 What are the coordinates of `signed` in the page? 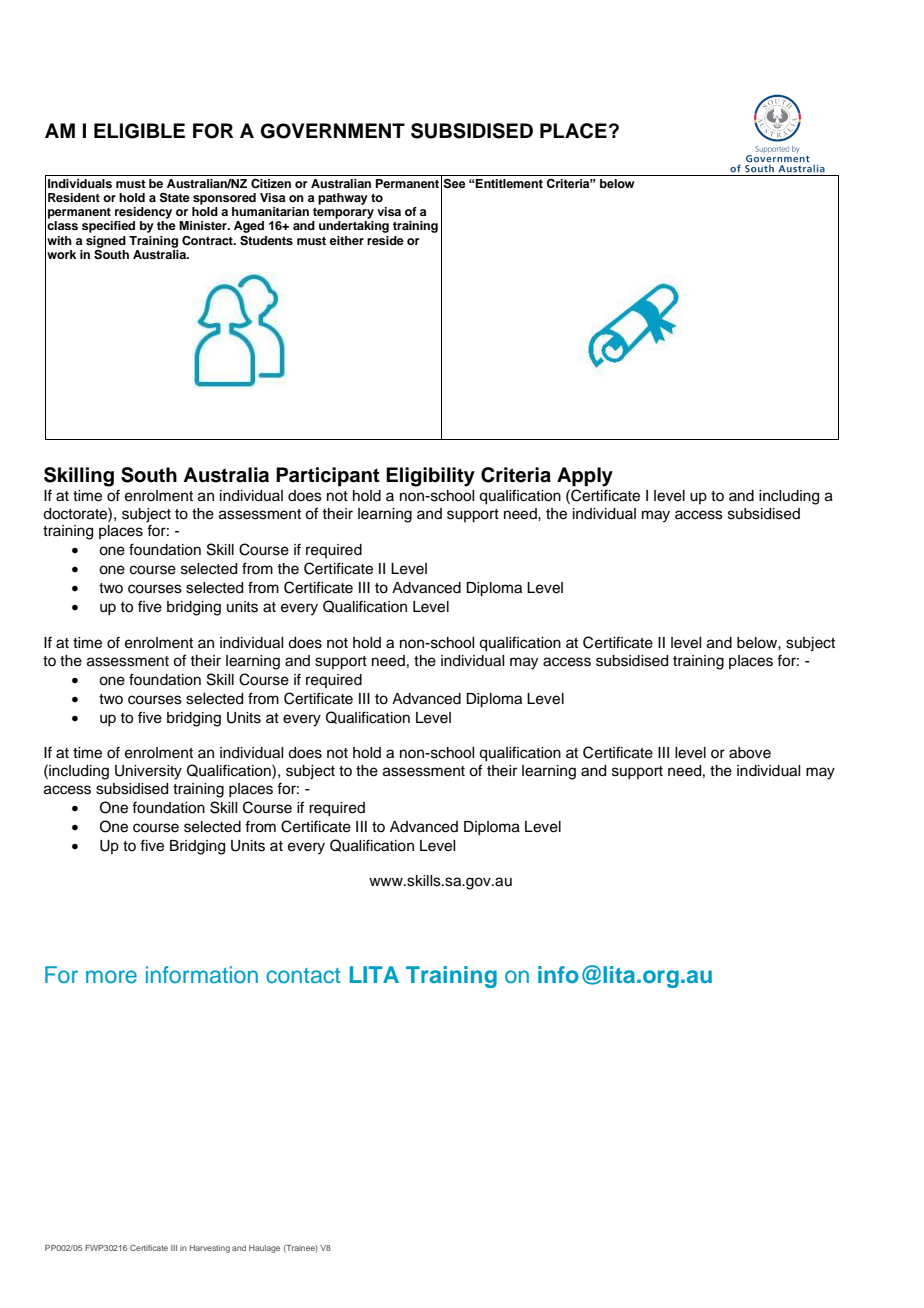 It's located at (106, 242).
